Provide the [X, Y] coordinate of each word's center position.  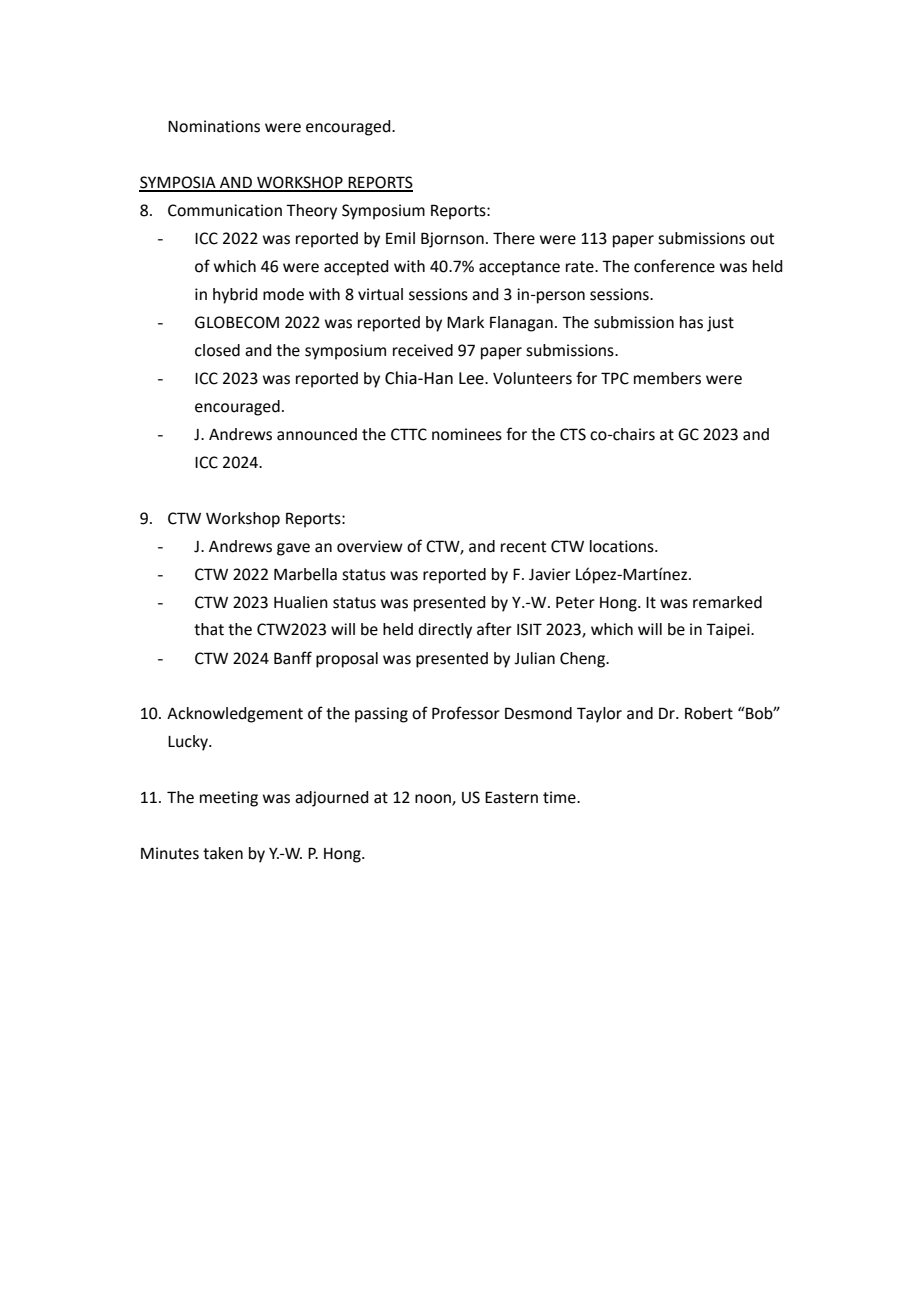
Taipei [729, 631]
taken [223, 853]
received [423, 350]
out [762, 239]
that [209, 629]
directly [445, 631]
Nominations [214, 126]
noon [434, 800]
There [514, 238]
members [667, 378]
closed [217, 350]
